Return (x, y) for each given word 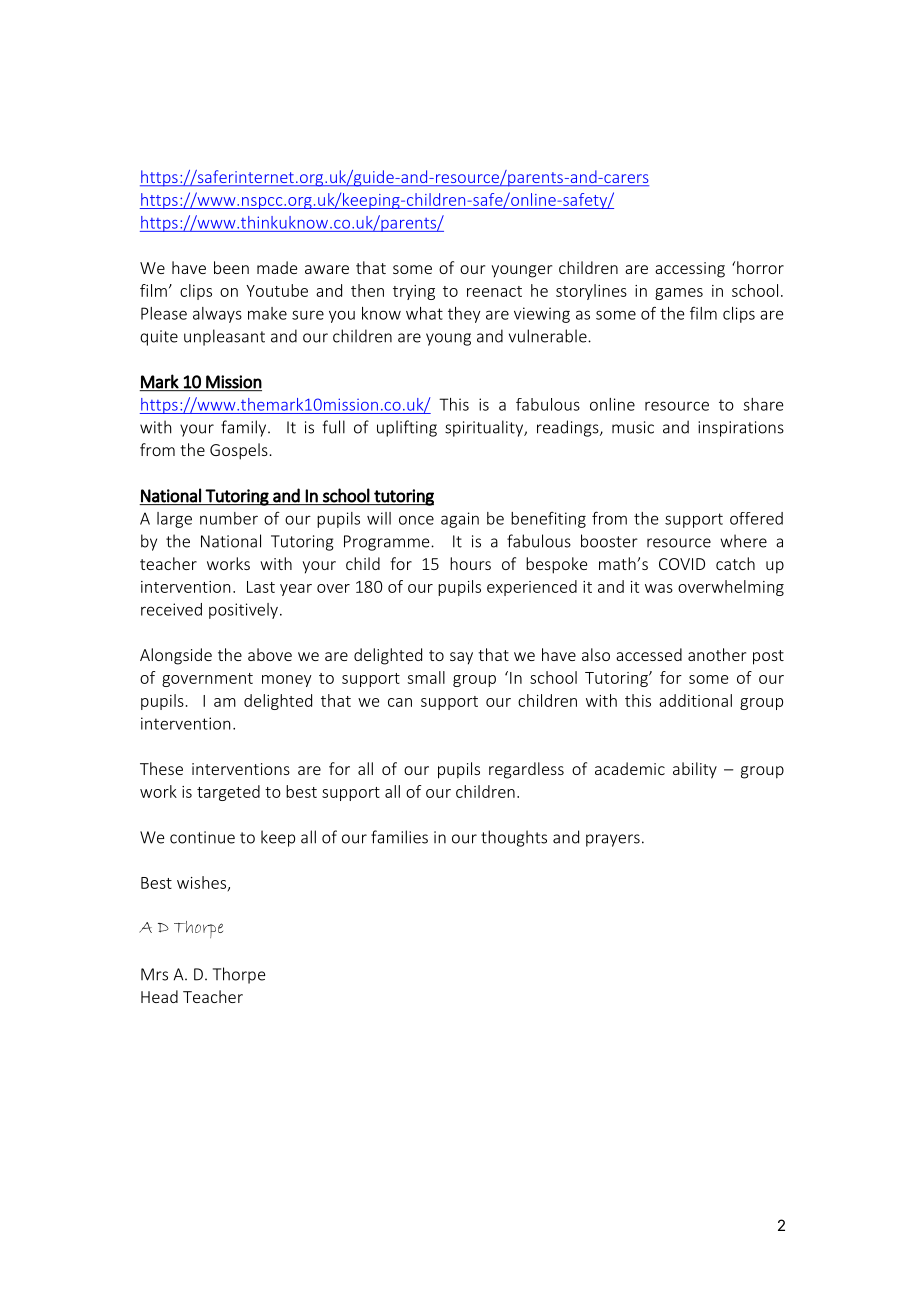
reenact (494, 291)
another (717, 654)
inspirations (741, 429)
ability (695, 770)
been (231, 267)
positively (243, 611)
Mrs (154, 974)
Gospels (239, 451)
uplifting (407, 428)
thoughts (514, 838)
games (679, 294)
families (399, 837)
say (461, 658)
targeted (228, 793)
